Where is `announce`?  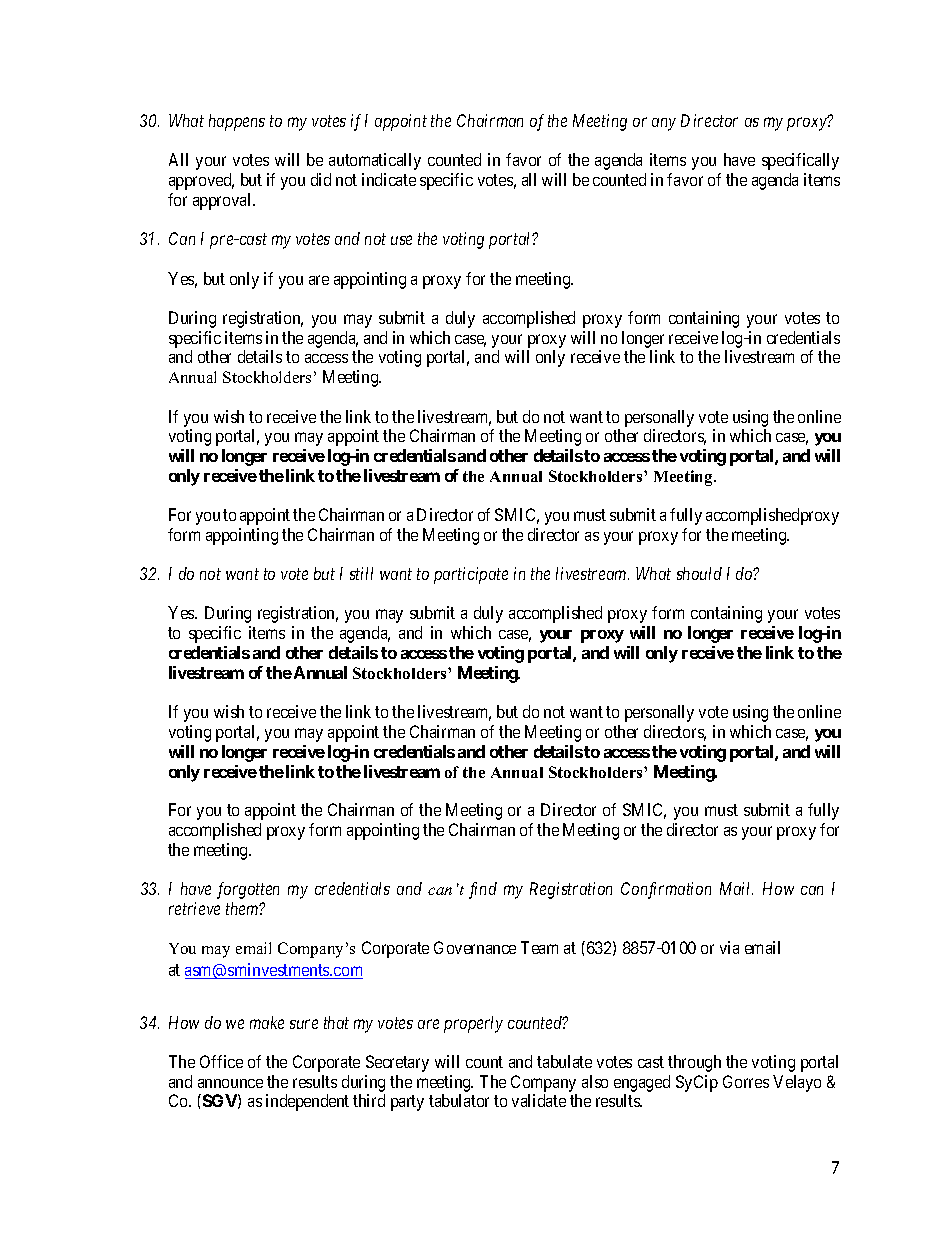
announce is located at coordinates (230, 1083).
